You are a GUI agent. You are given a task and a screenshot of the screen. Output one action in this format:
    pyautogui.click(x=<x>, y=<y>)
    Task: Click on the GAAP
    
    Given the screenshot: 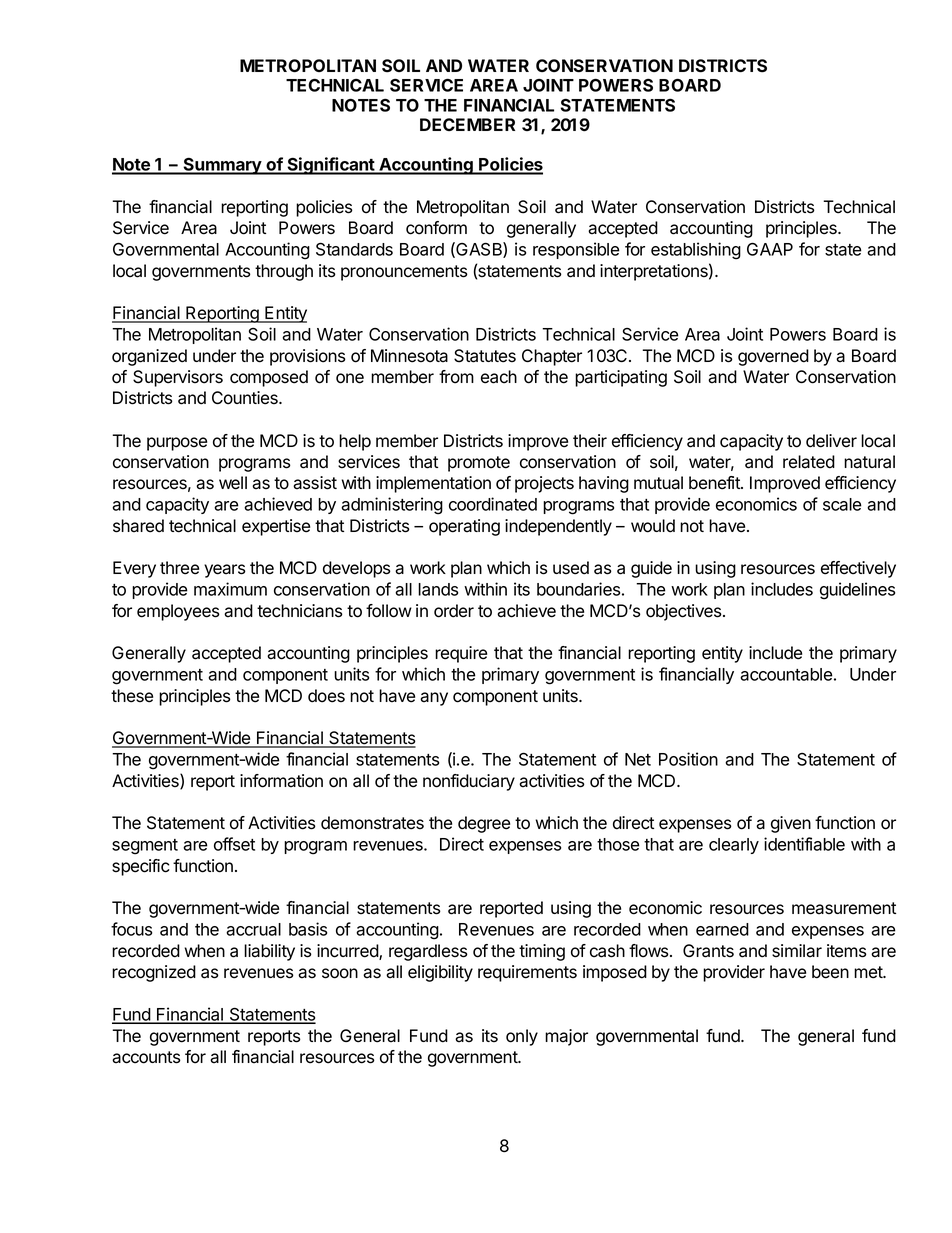 What is the action you would take?
    pyautogui.click(x=770, y=249)
